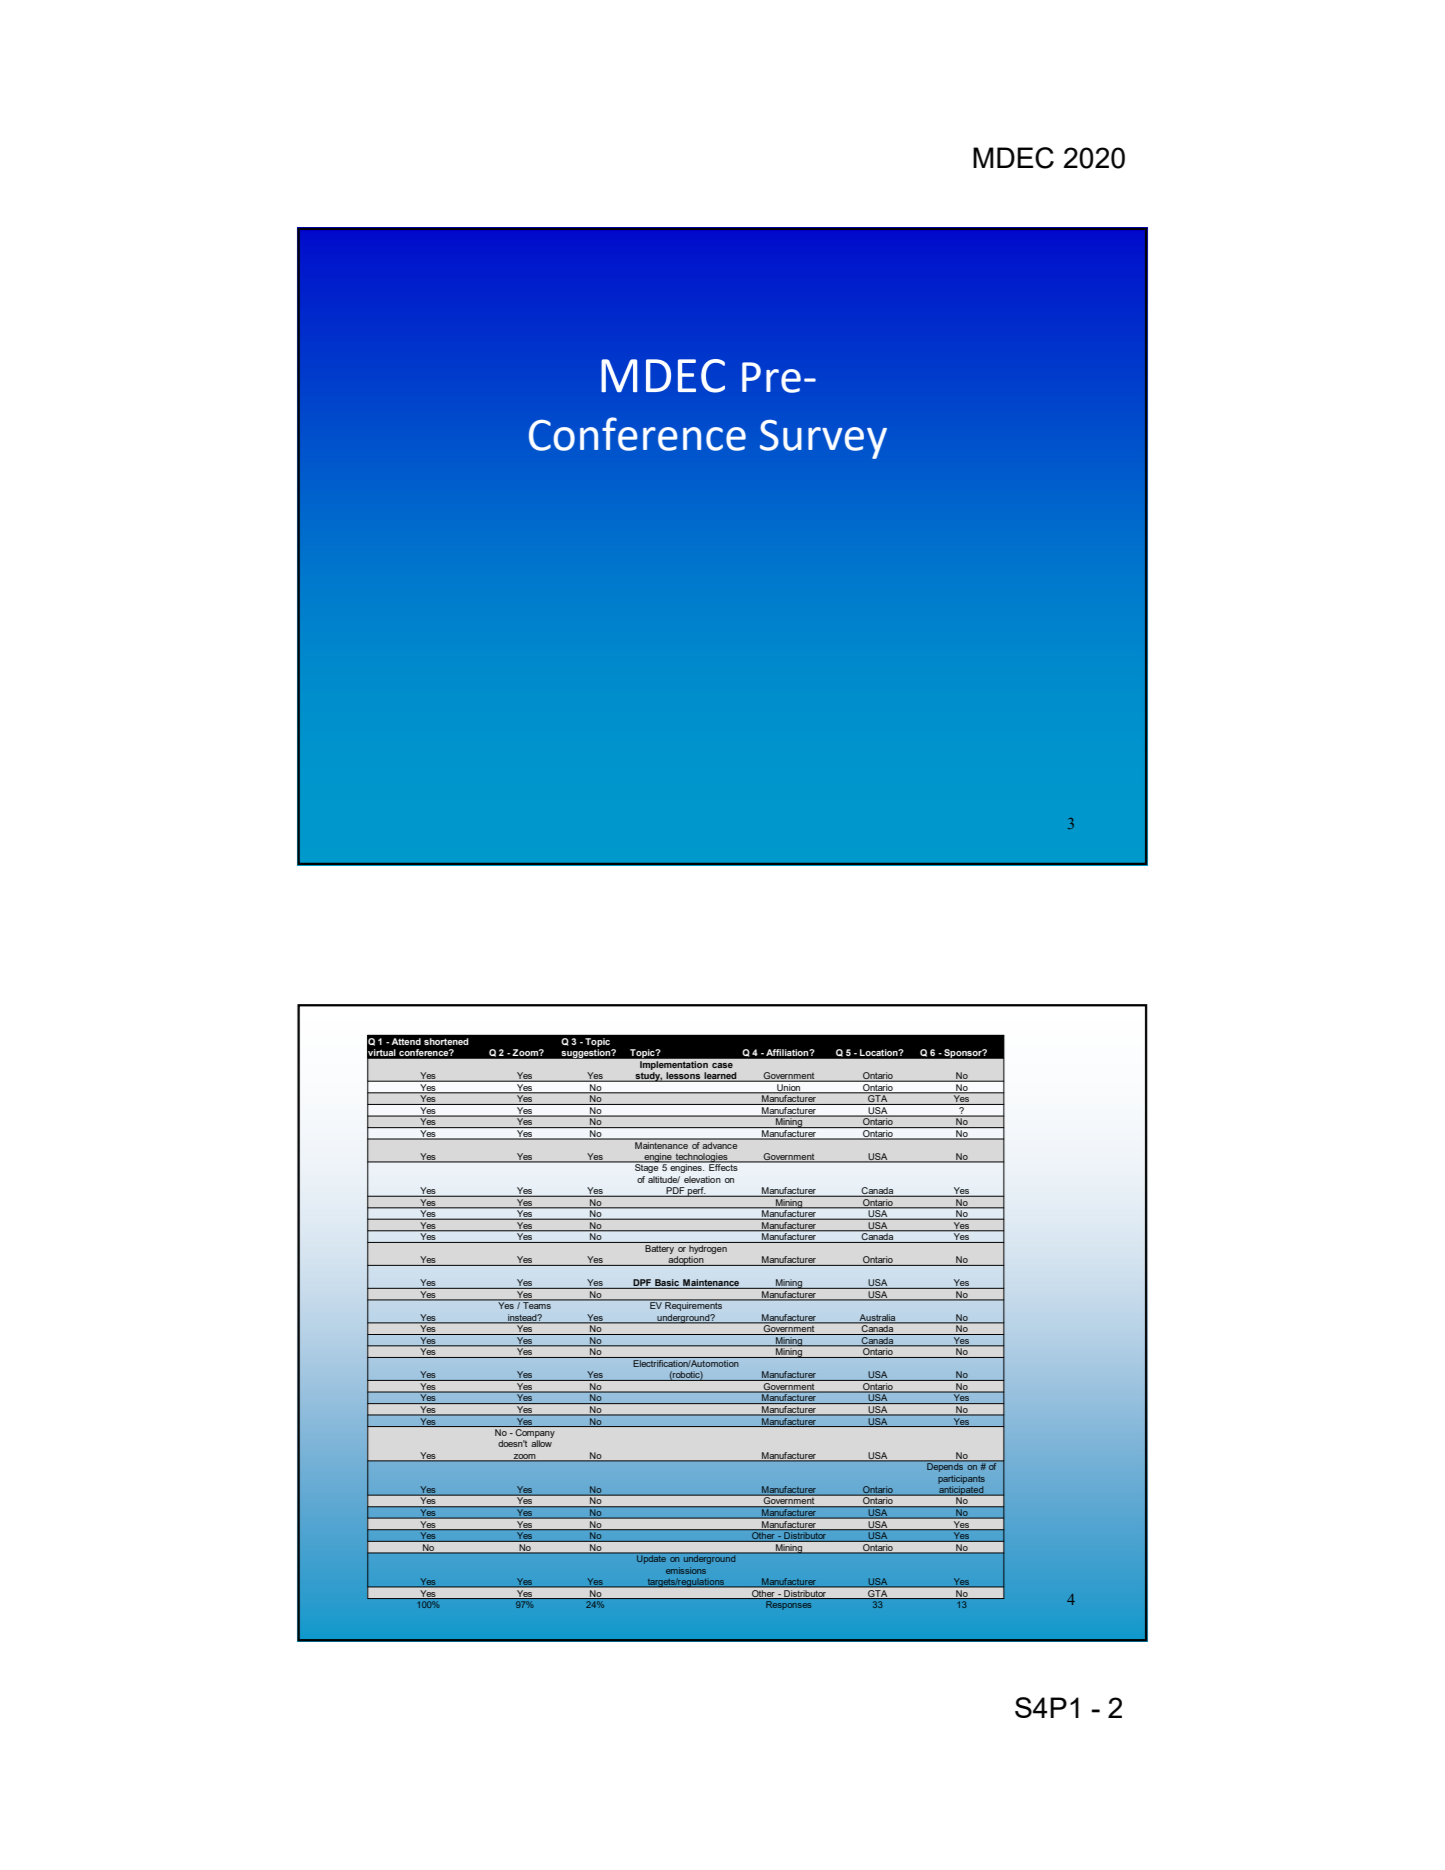  Describe the element at coordinates (720, 1144) in the document. I see `advance` at that location.
